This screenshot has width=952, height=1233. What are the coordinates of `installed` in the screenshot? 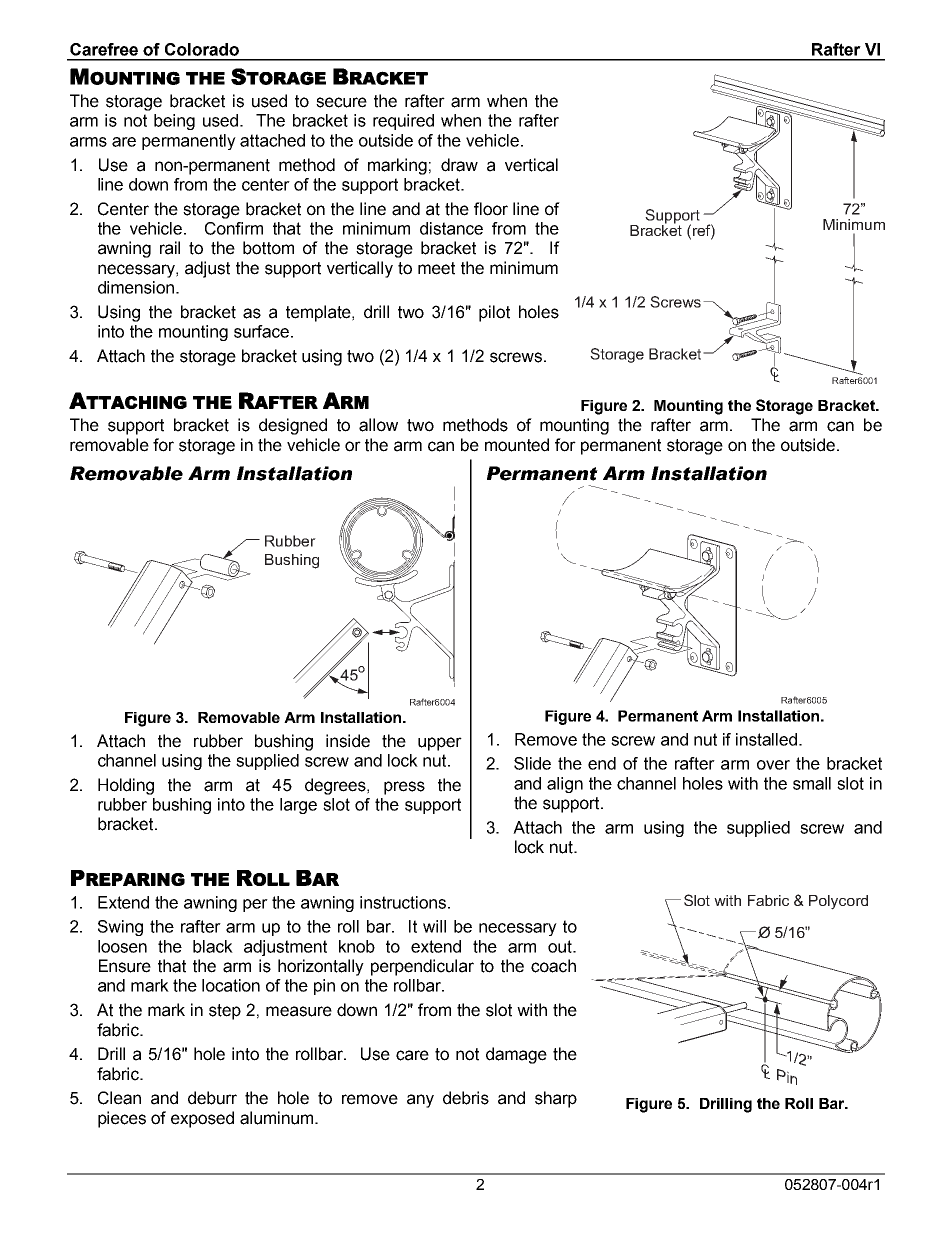 It's located at (768, 739).
